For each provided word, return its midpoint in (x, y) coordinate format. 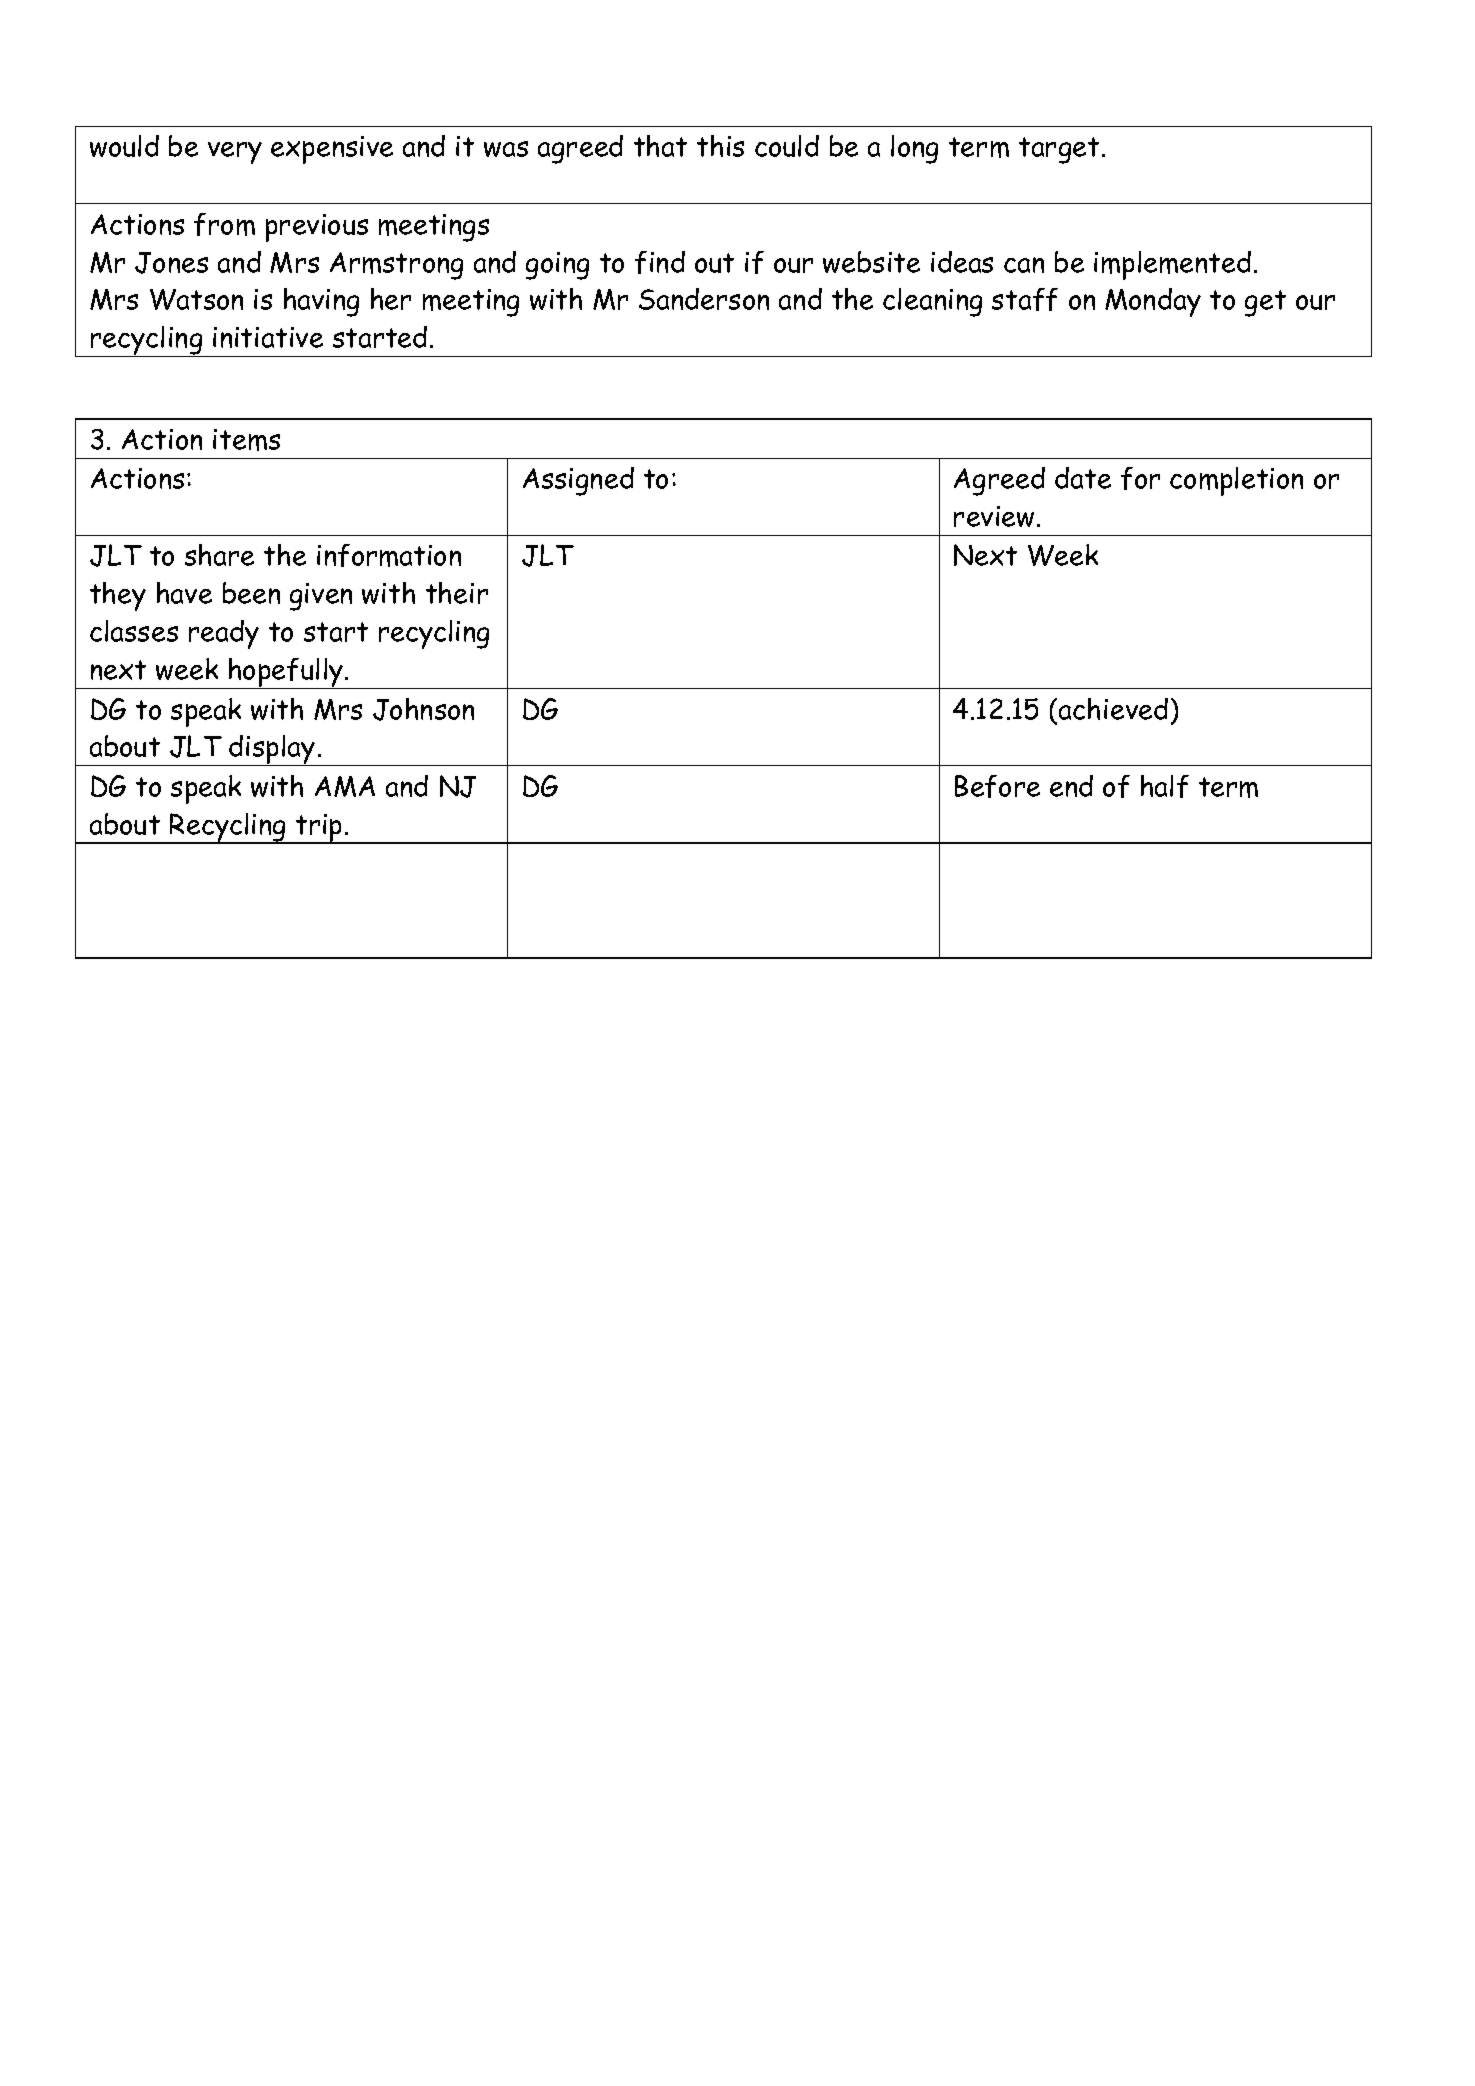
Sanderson (704, 299)
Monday (1153, 302)
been (251, 593)
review (994, 516)
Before (997, 786)
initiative (268, 337)
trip (319, 829)
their (457, 593)
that (660, 146)
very (235, 153)
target (1059, 150)
